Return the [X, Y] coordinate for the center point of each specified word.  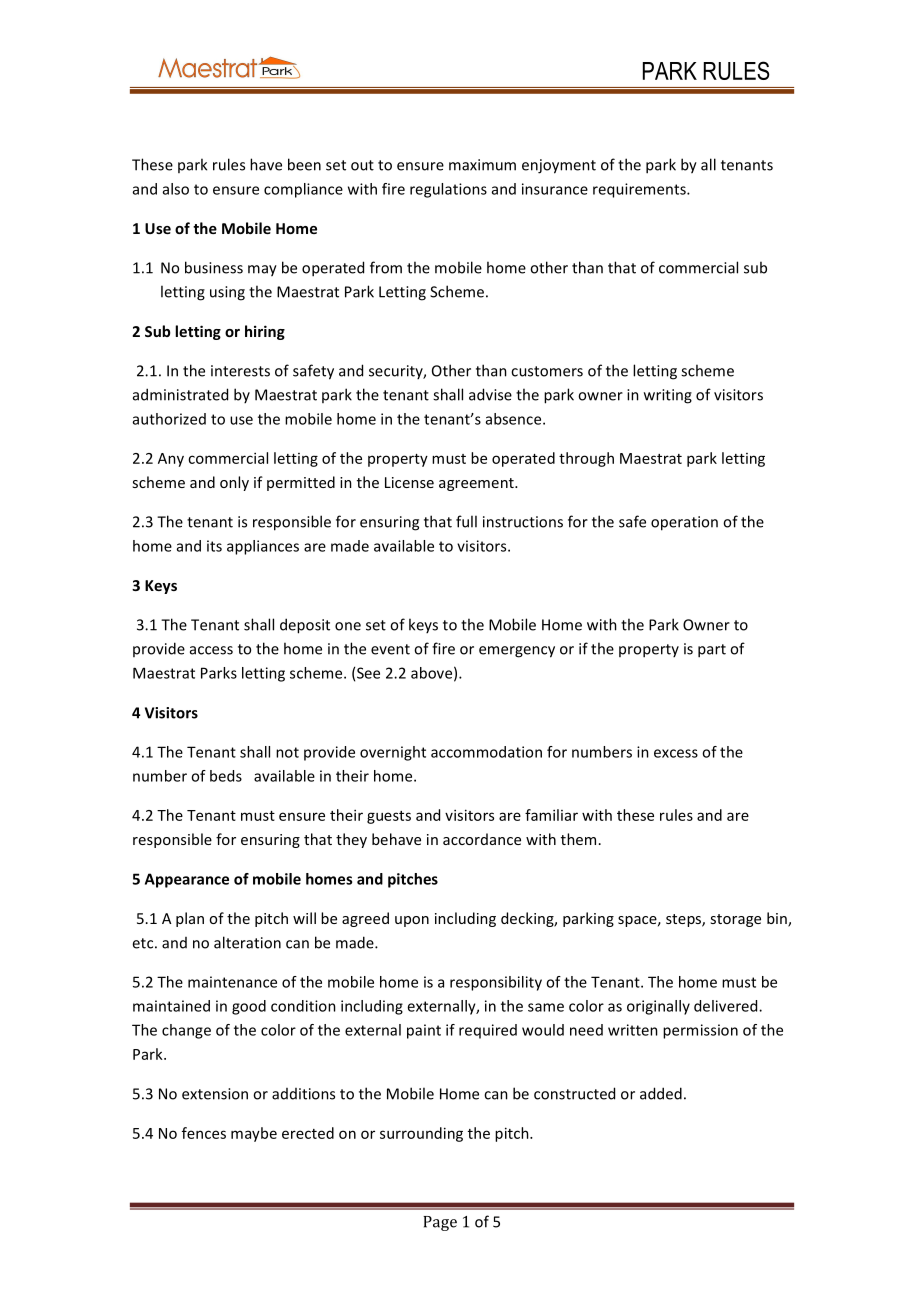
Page [440, 1223]
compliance [303, 190]
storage [735, 920]
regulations [448, 190]
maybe [254, 1134]
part [712, 651]
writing [668, 396]
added [661, 1093]
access [211, 650]
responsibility [496, 983]
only [234, 483]
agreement [477, 484]
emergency [517, 652]
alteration [247, 942]
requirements [640, 190]
